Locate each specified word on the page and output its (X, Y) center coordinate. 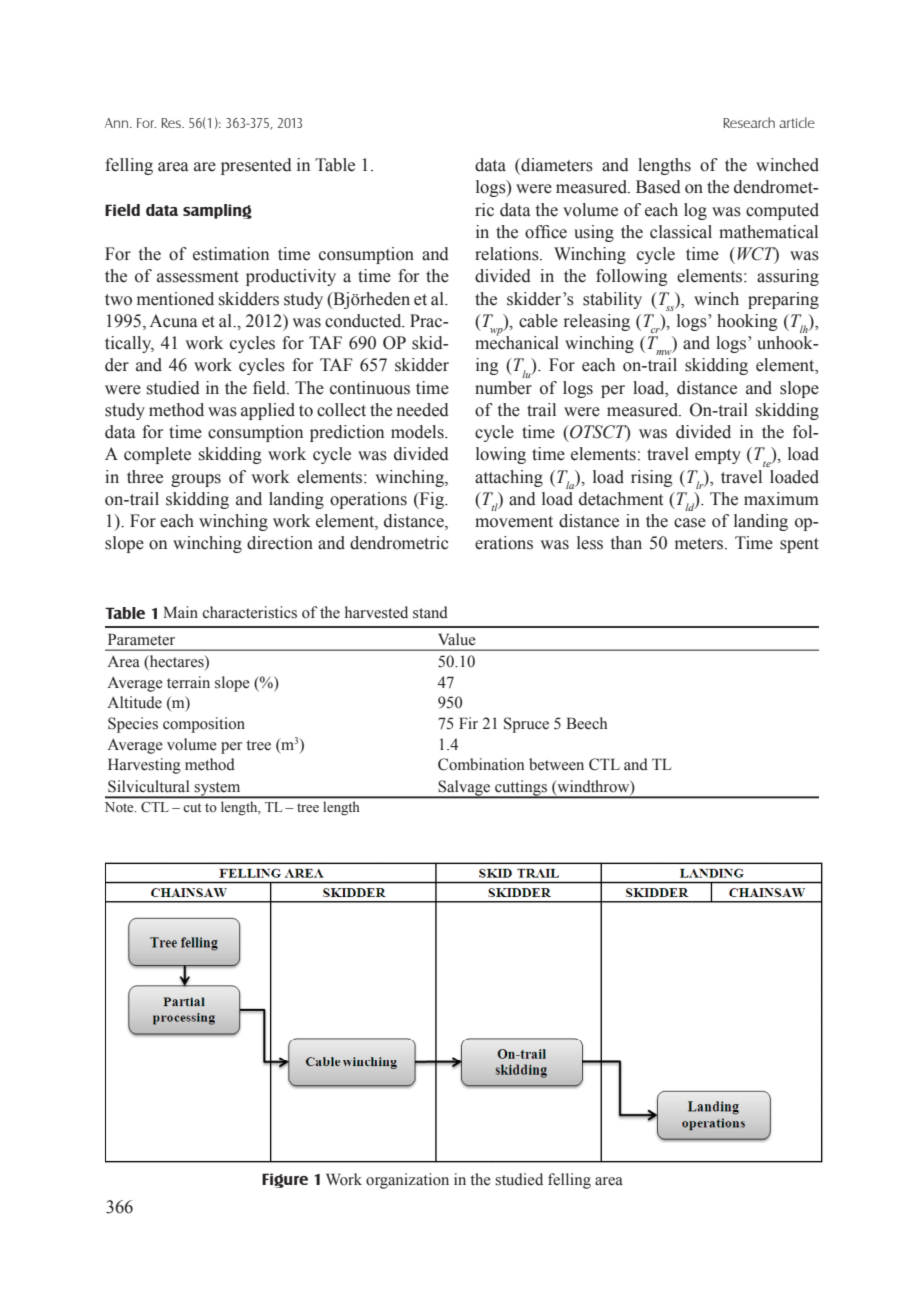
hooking (747, 322)
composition (204, 725)
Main (180, 612)
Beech (586, 723)
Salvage (464, 789)
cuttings (521, 789)
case (690, 523)
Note (120, 807)
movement (514, 522)
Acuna (173, 321)
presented (256, 166)
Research (749, 122)
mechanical (517, 342)
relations (508, 254)
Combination (481, 764)
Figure (285, 1180)
